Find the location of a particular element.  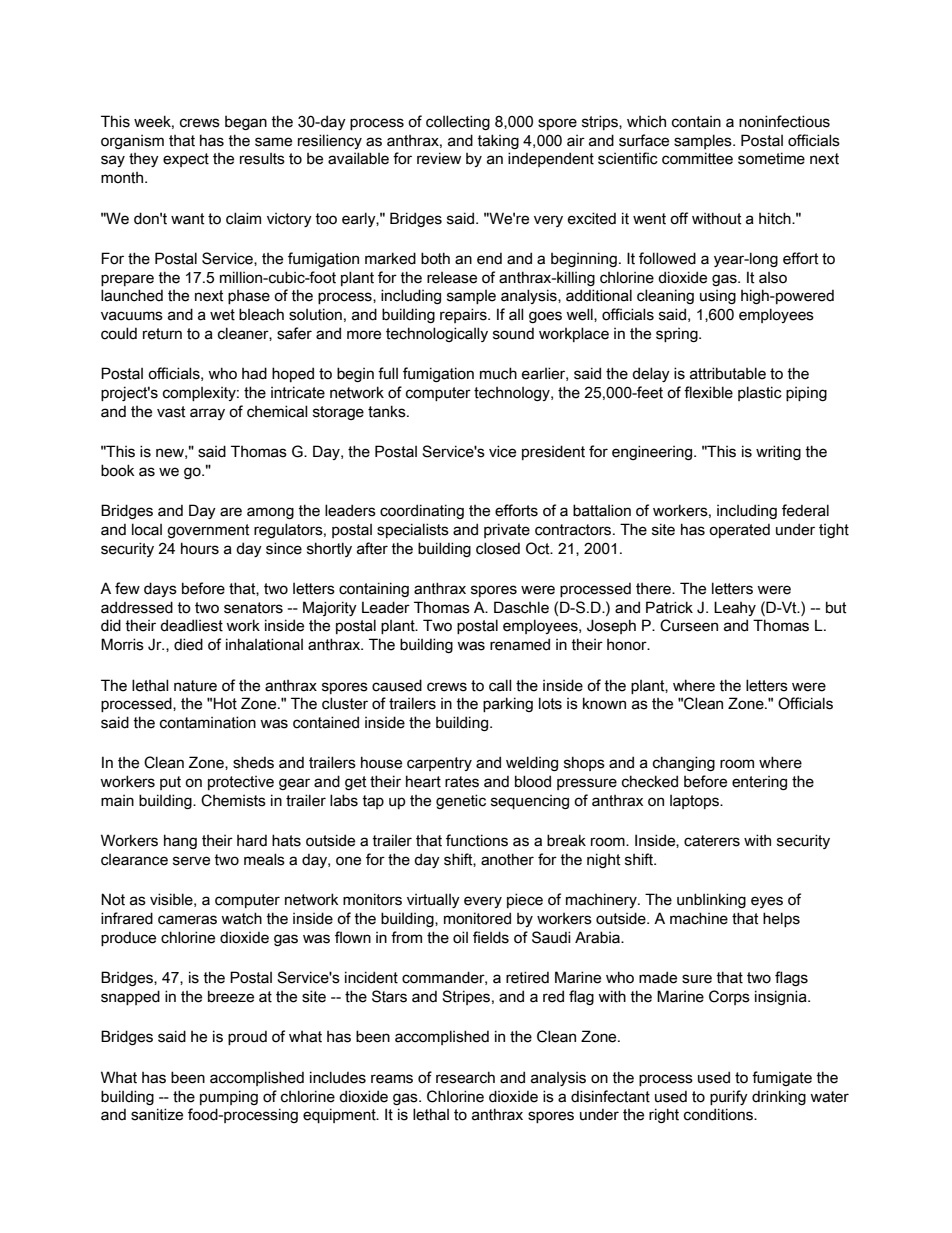

president is located at coordinates (553, 452).
